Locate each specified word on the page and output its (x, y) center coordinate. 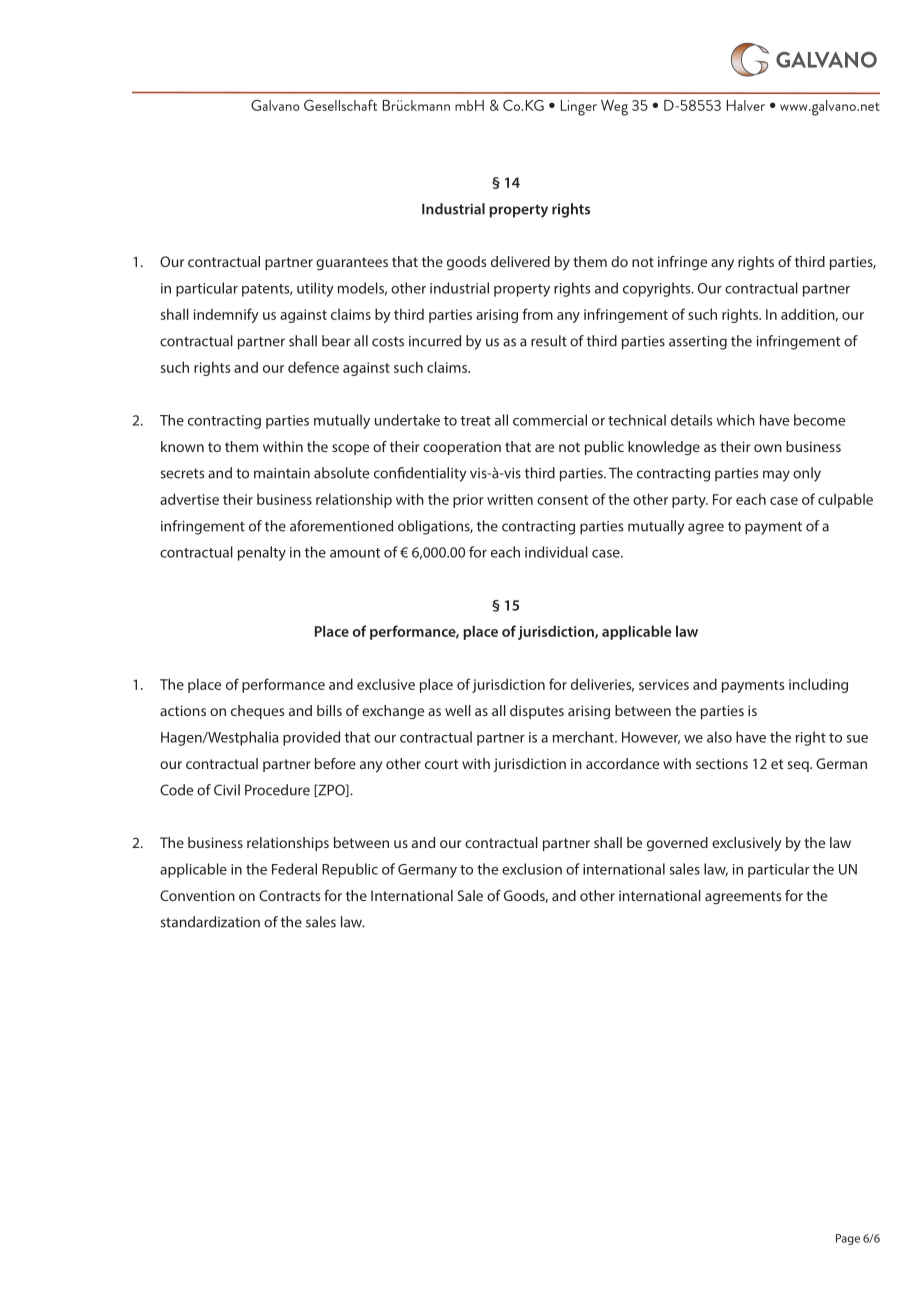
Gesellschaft (340, 105)
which (735, 420)
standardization (210, 922)
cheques (257, 712)
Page (848, 1239)
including (818, 685)
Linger (579, 108)
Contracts (289, 895)
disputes (537, 712)
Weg (614, 108)
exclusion (532, 869)
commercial (550, 420)
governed (677, 844)
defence (313, 367)
